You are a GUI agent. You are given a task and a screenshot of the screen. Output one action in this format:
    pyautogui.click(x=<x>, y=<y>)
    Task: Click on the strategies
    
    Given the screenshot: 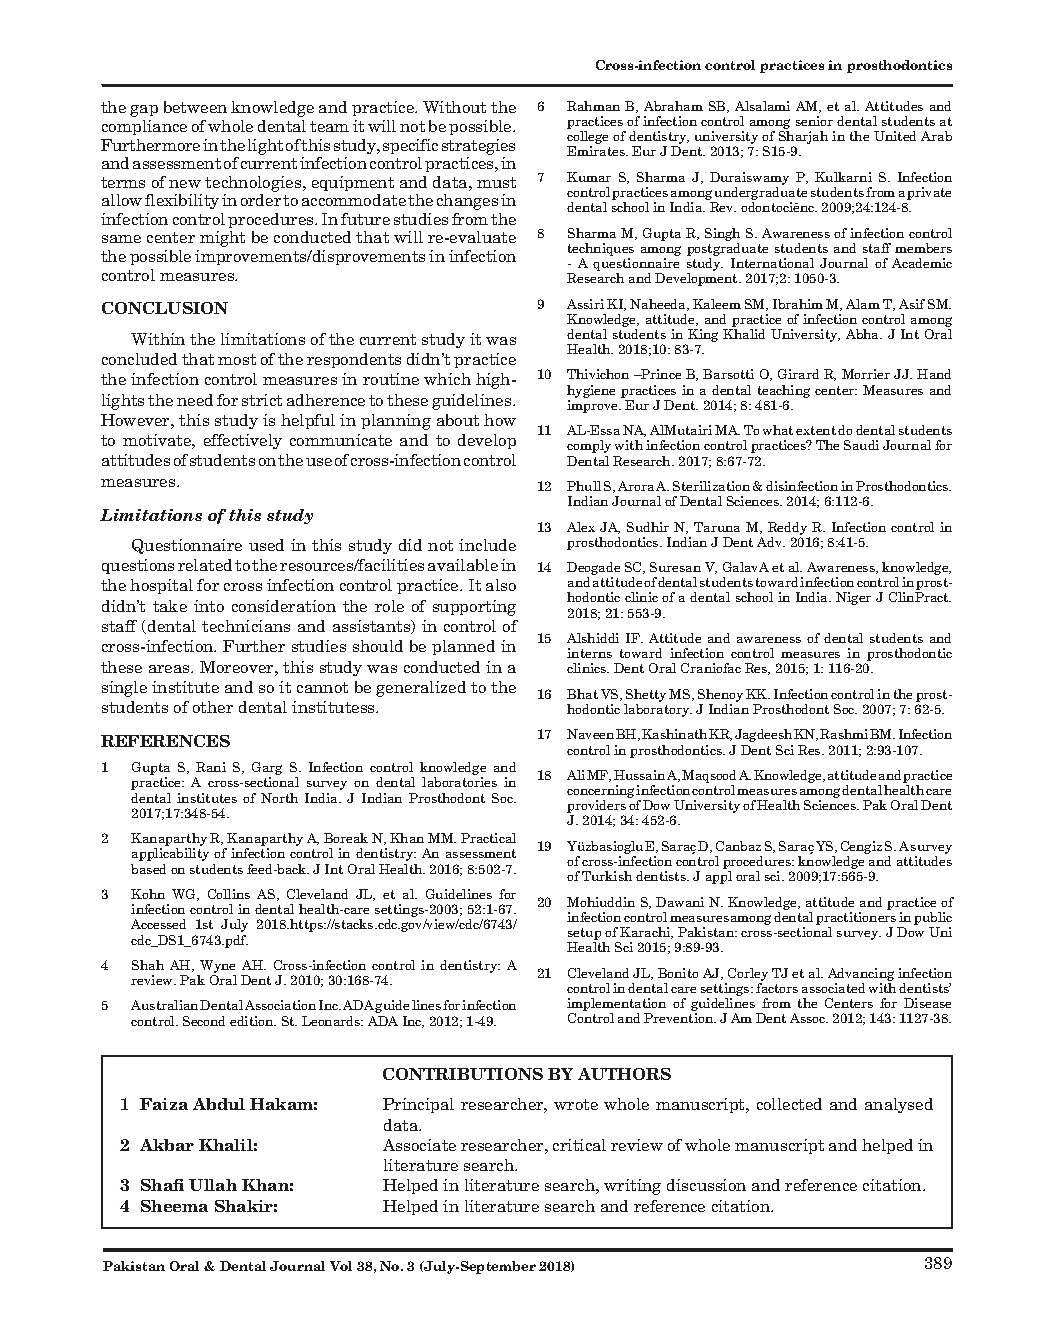 What is the action you would take?
    pyautogui.click(x=478, y=147)
